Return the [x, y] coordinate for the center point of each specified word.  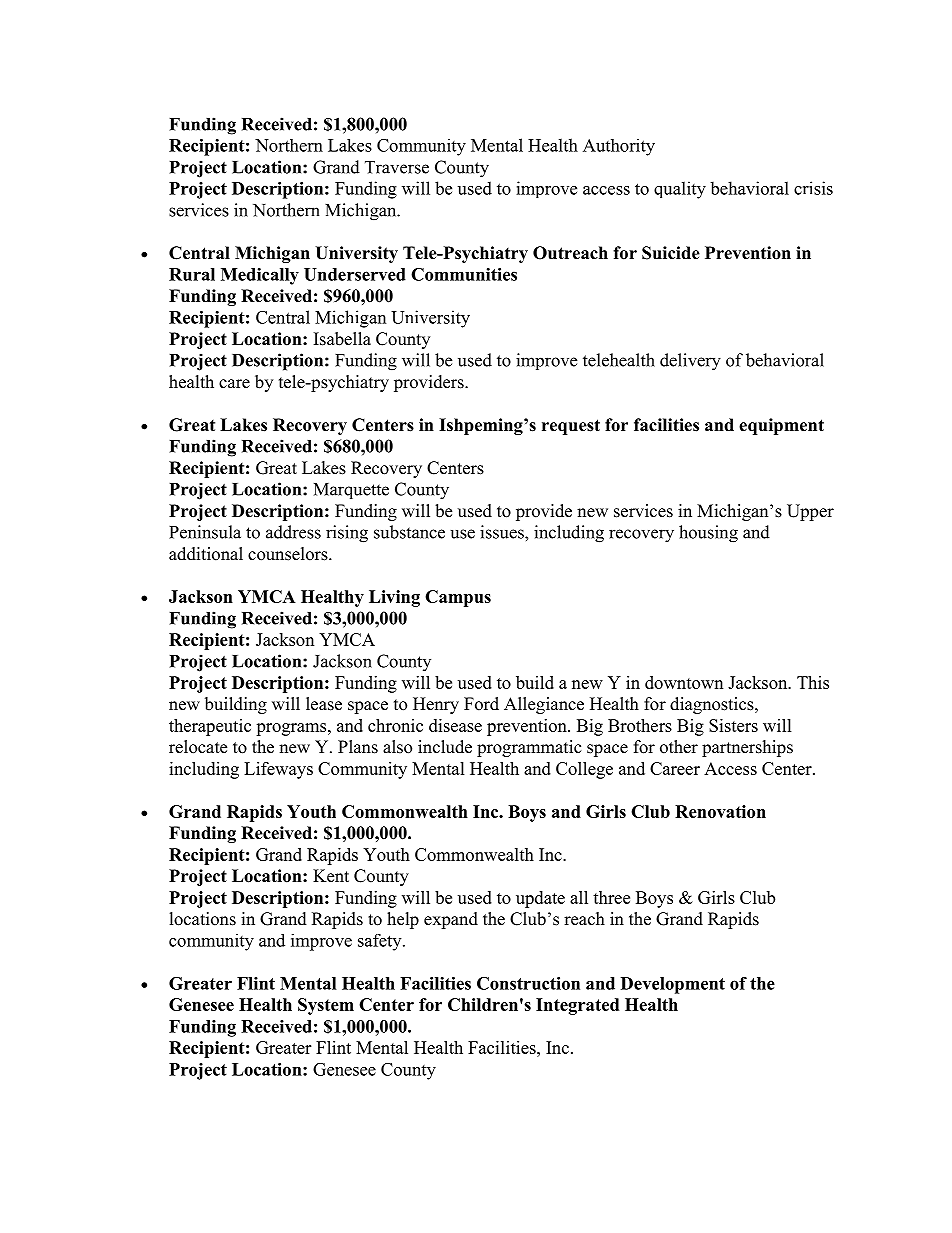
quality [680, 190]
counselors [289, 554]
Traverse [397, 167]
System [326, 1006]
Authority [619, 147]
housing [708, 534]
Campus [458, 598]
